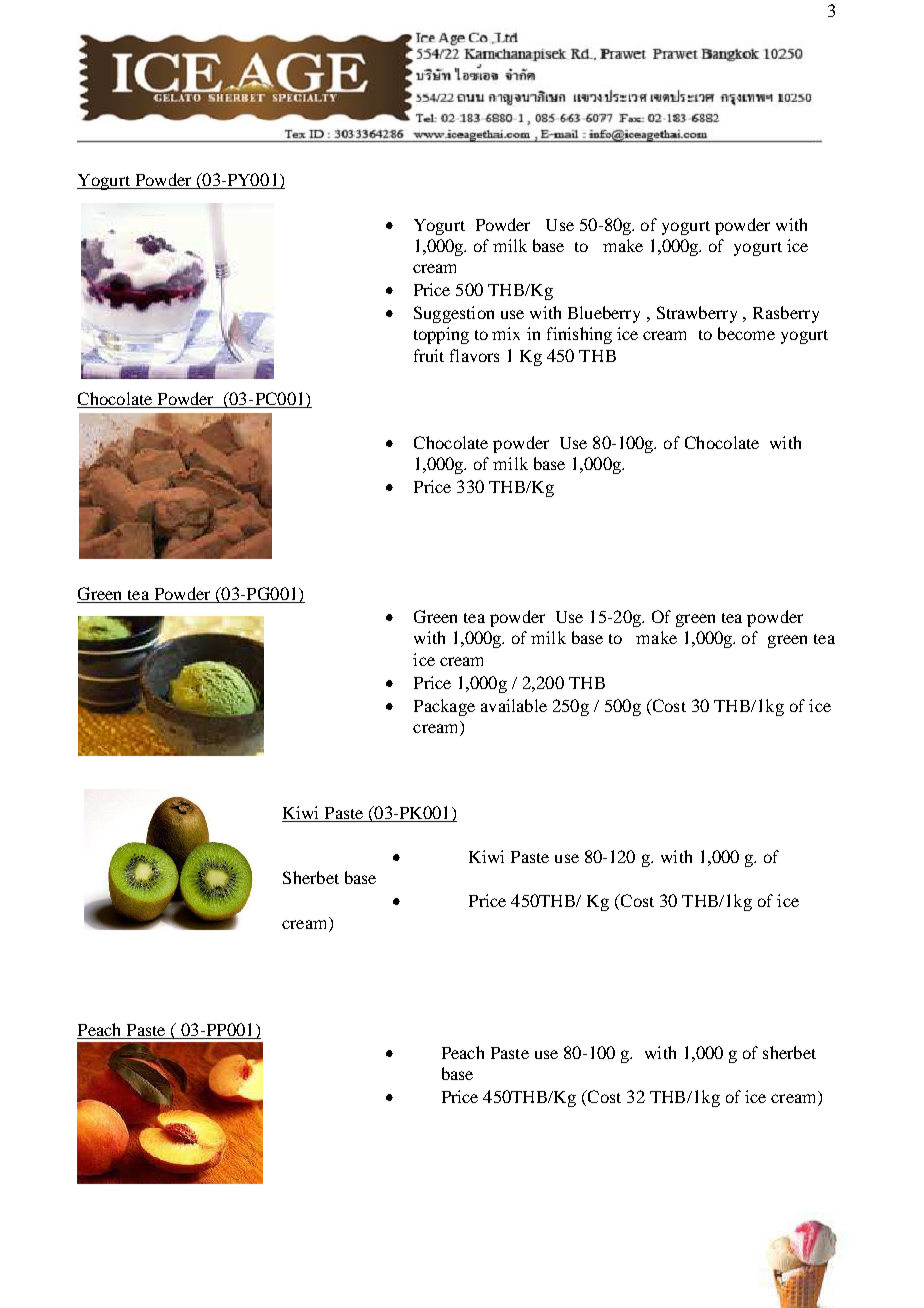 The height and width of the screenshot is (1308, 924). Describe the element at coordinates (474, 355) in the screenshot. I see `flavors` at that location.
